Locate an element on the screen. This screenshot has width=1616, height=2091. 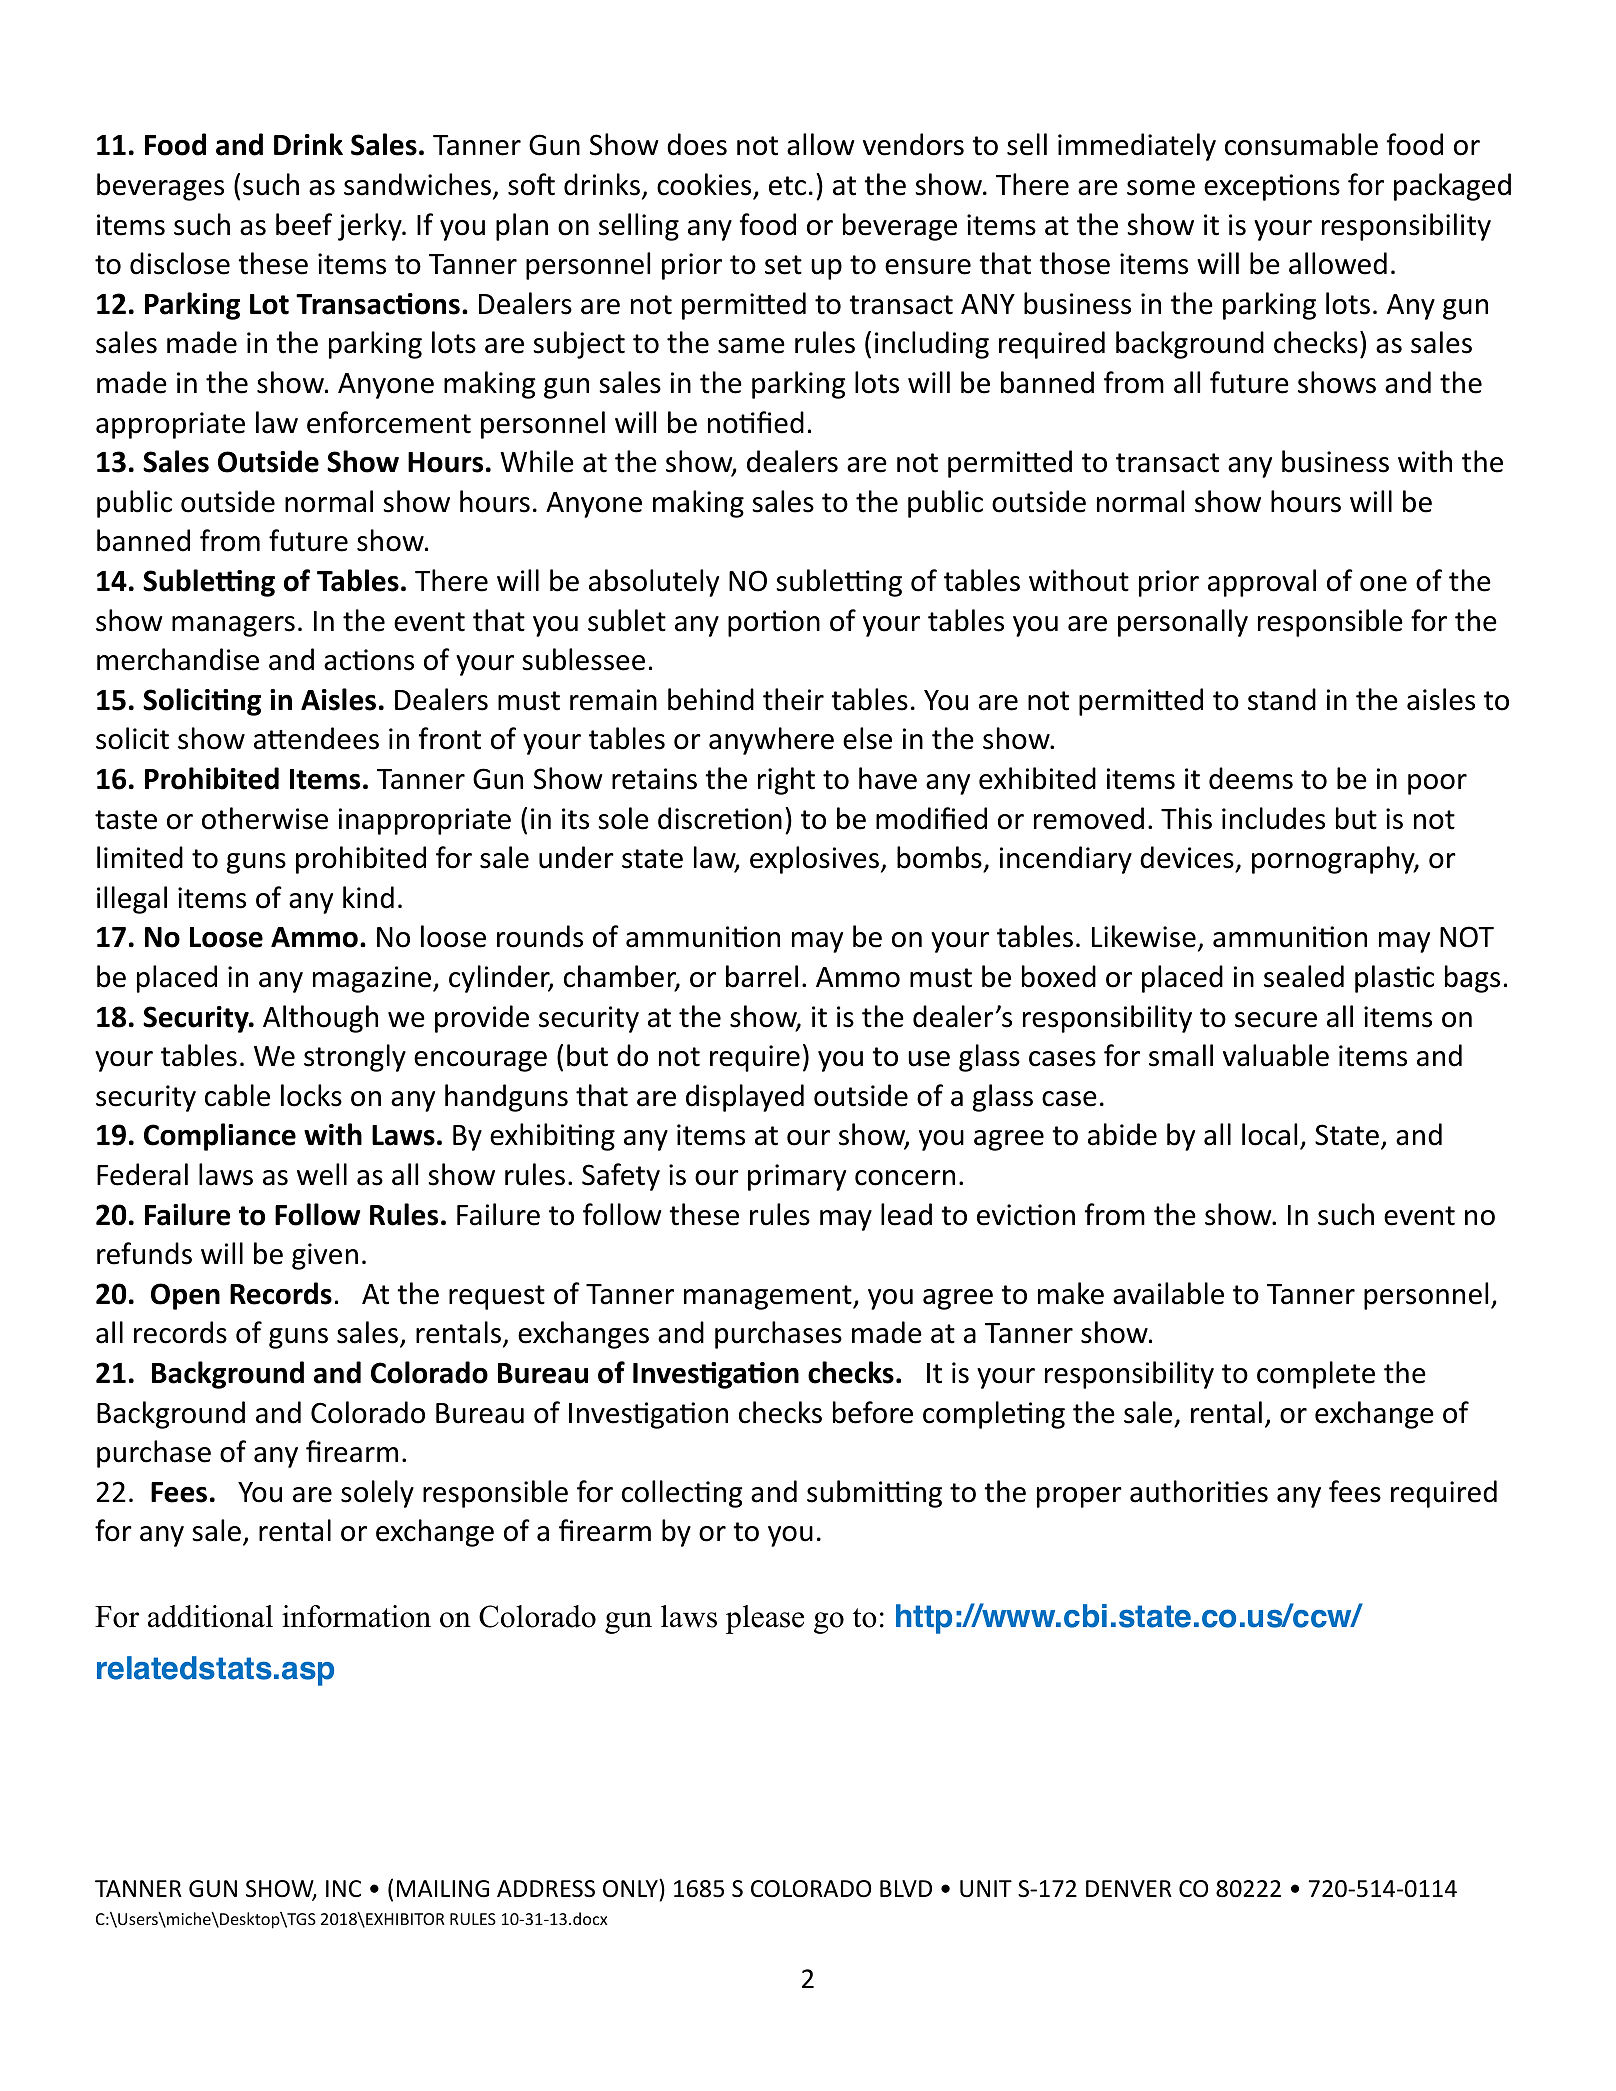
beef is located at coordinates (304, 224).
